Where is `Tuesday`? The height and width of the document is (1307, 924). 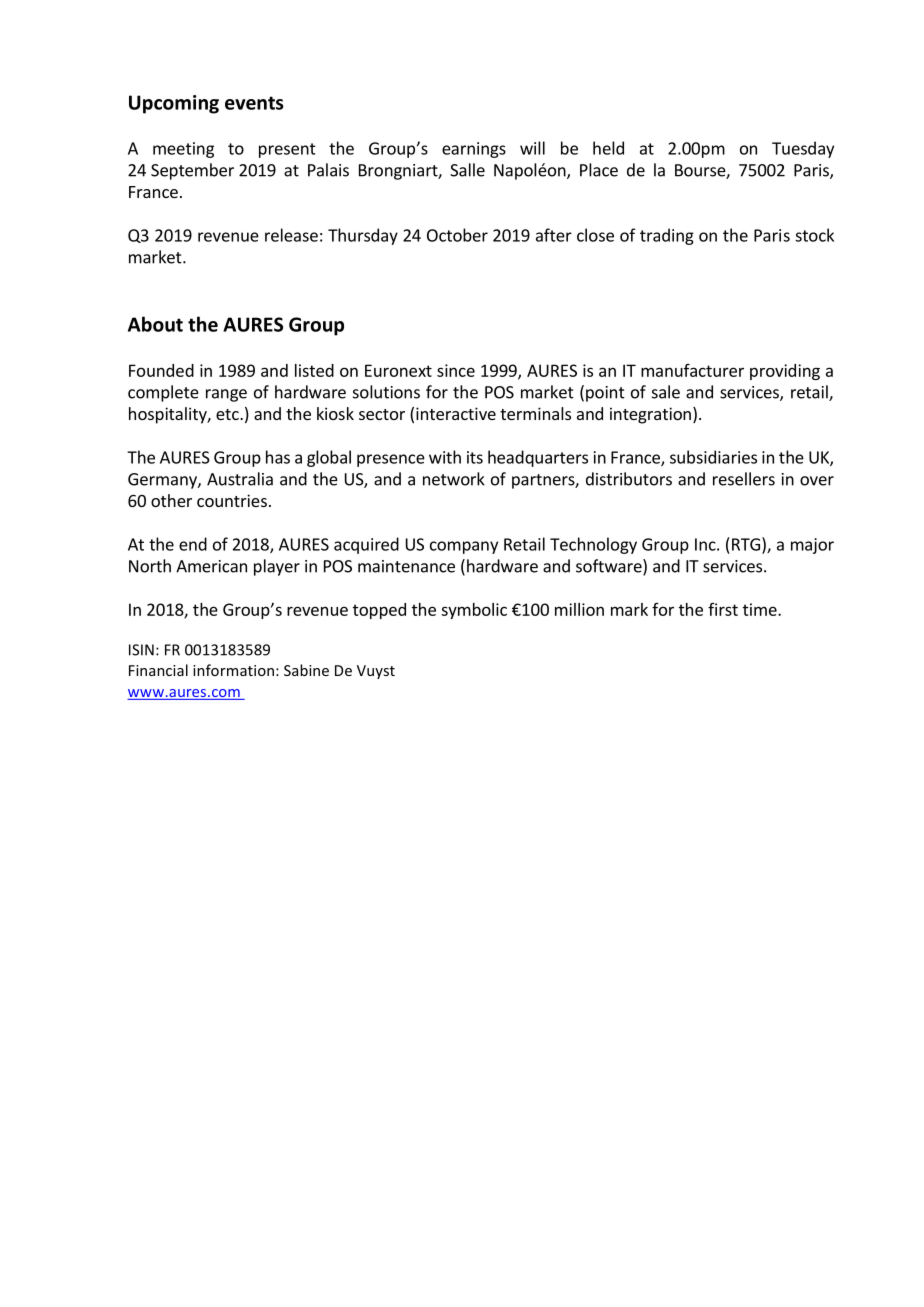 Tuesday is located at coordinates (803, 149).
